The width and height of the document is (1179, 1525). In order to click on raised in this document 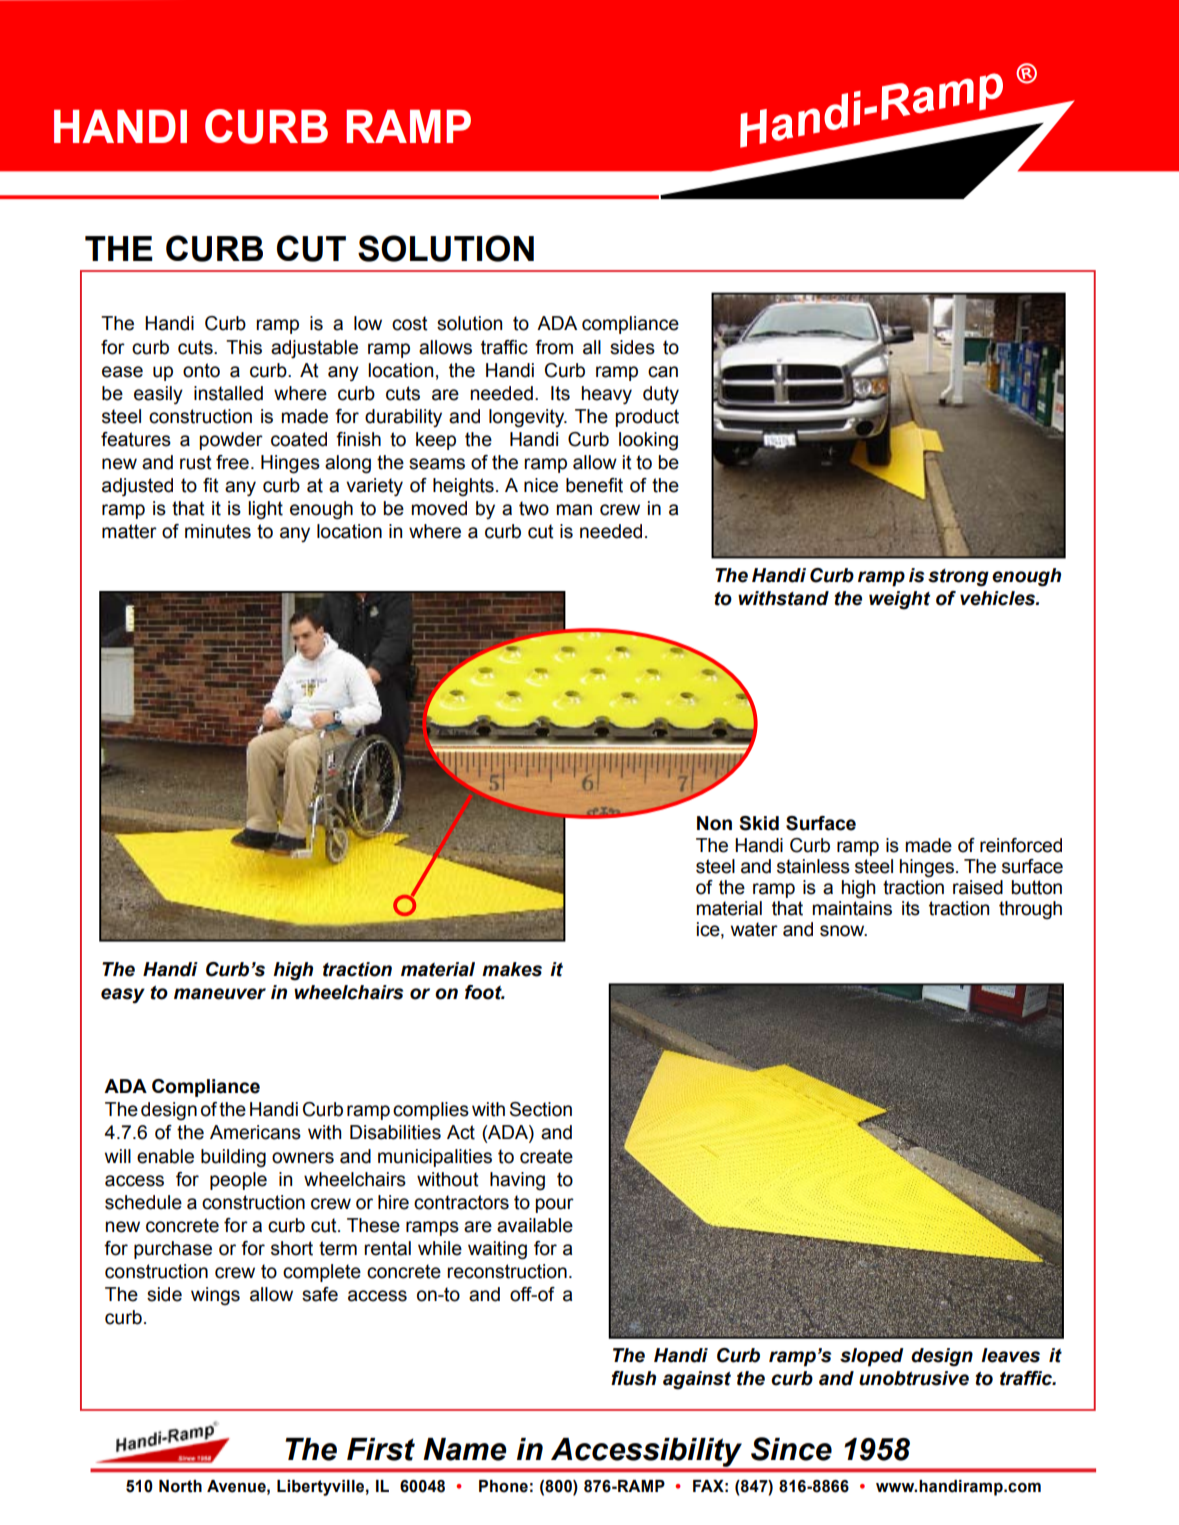, I will do `click(978, 887)`.
